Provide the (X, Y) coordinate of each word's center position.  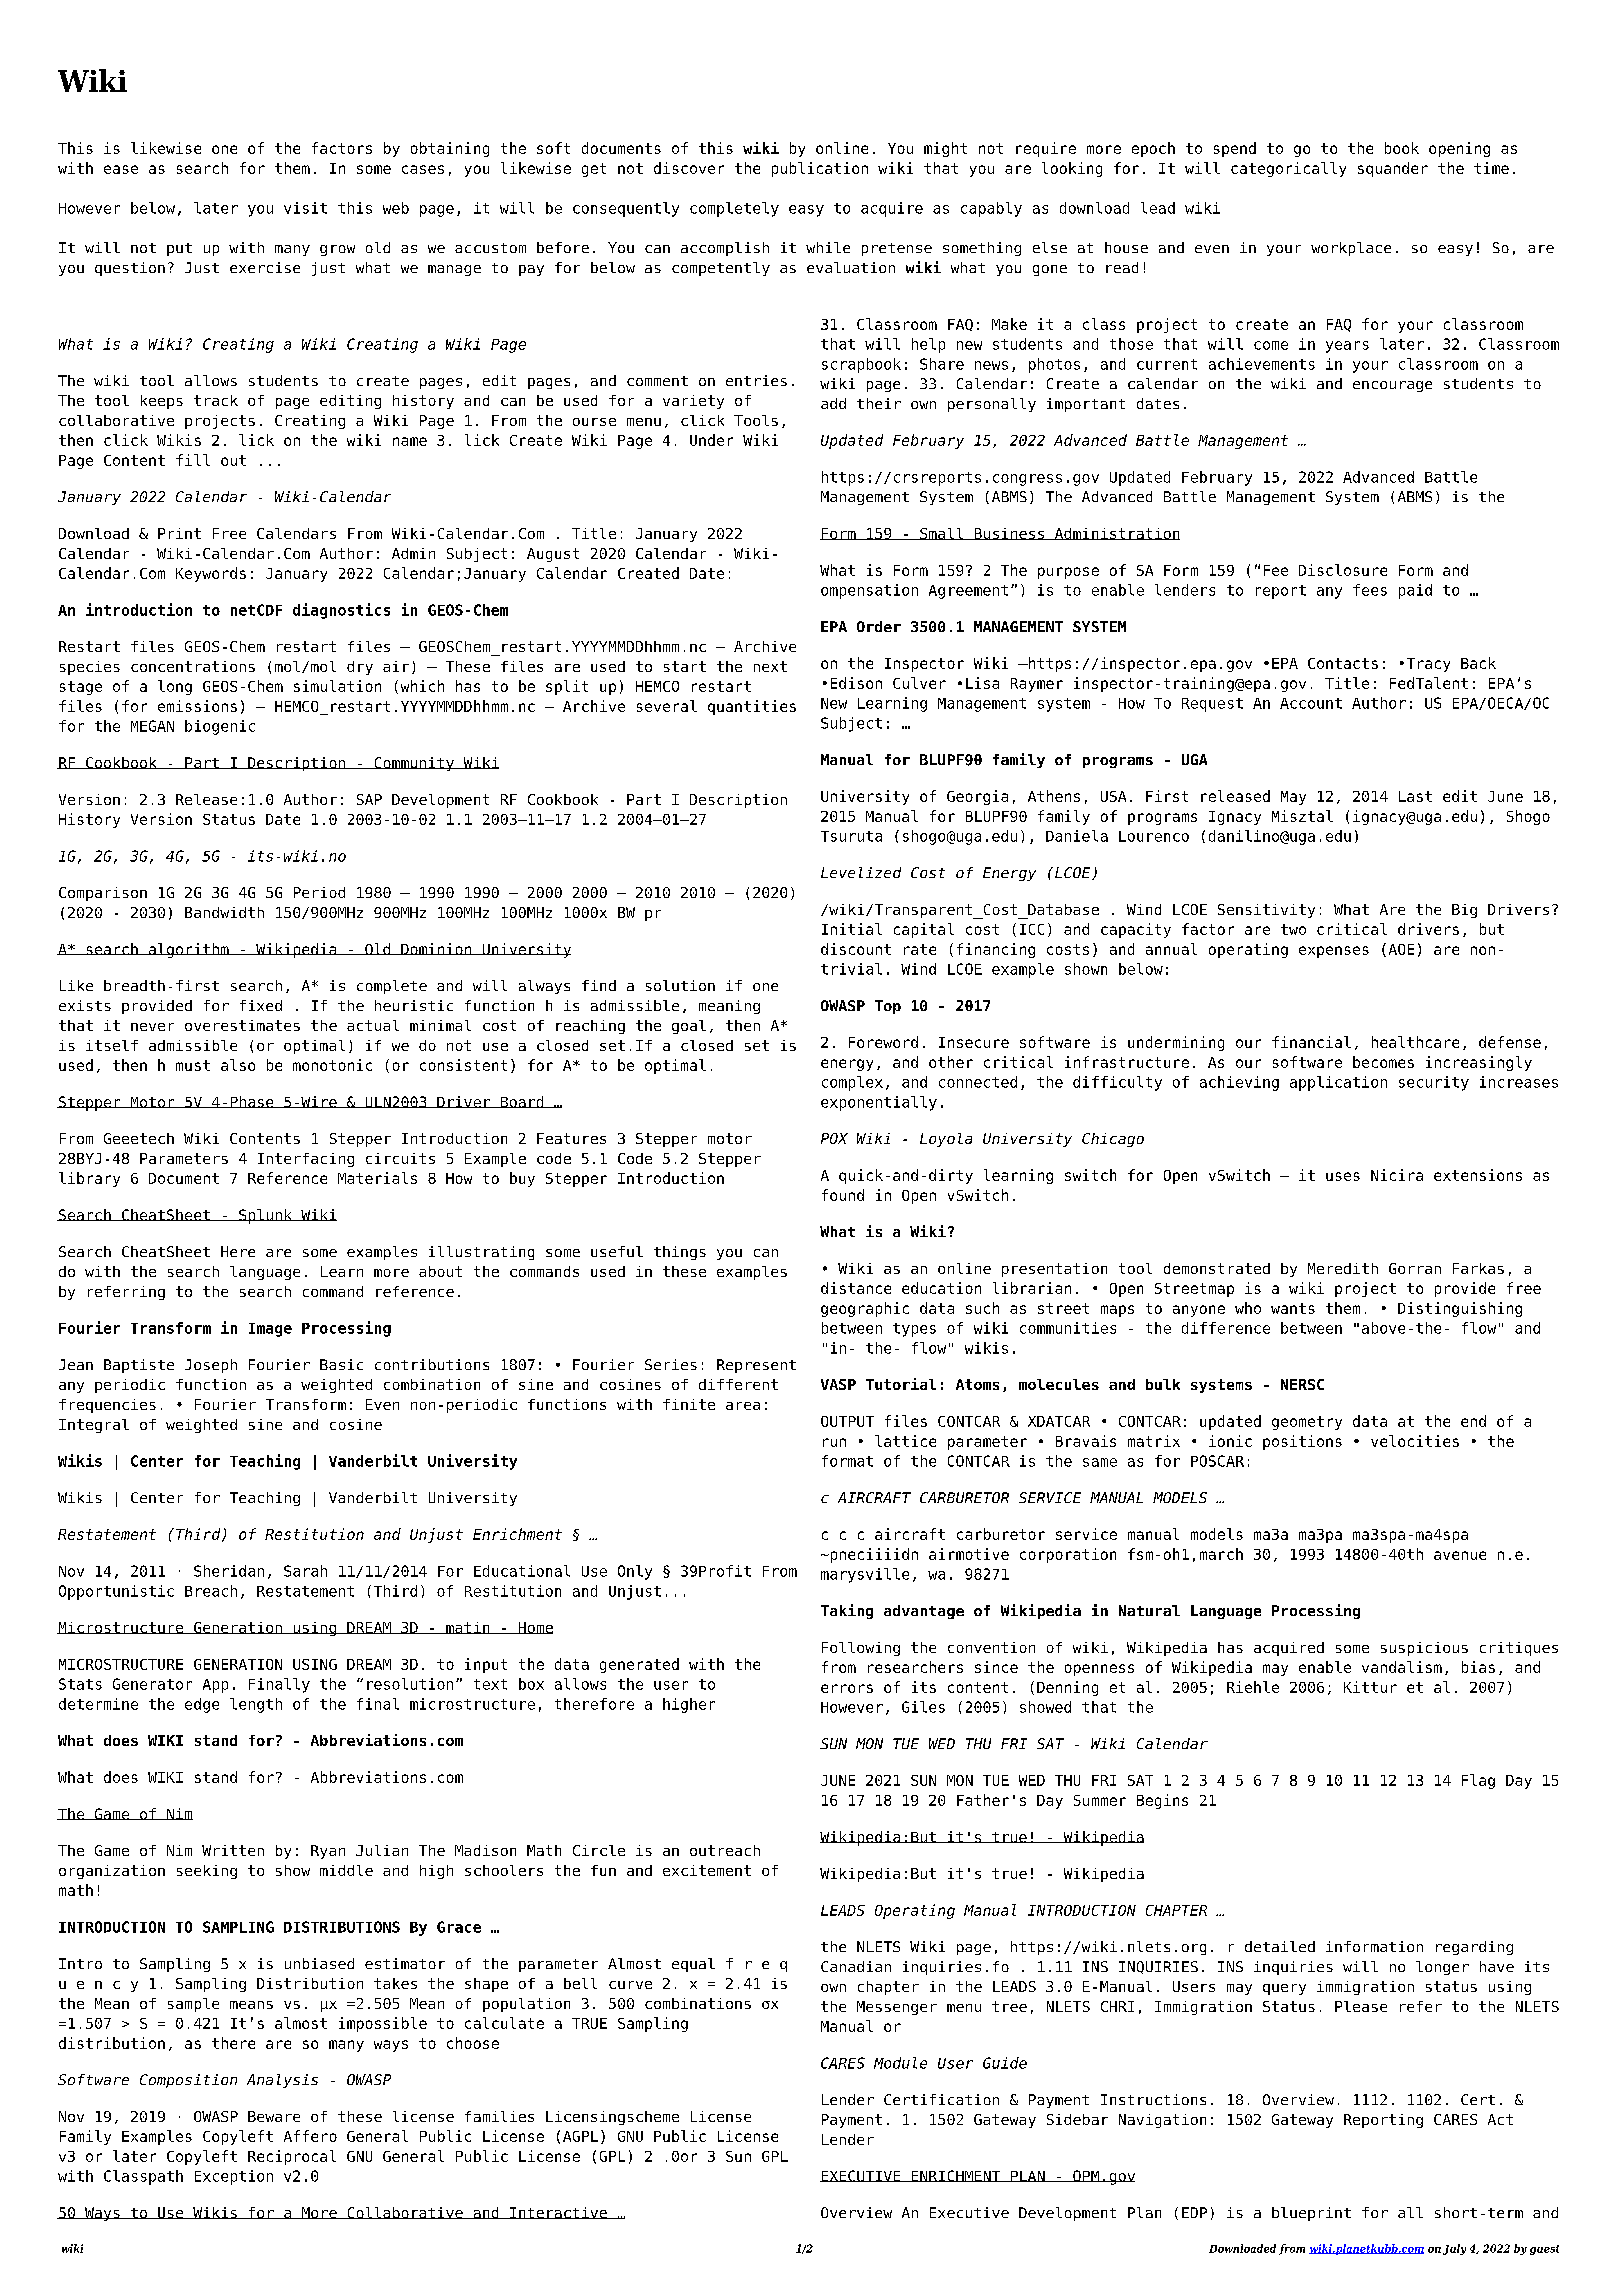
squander (1393, 169)
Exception (234, 2177)
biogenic (220, 727)
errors (847, 1688)
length (256, 1705)
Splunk (266, 1216)
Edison (856, 683)
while (828, 247)
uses (1343, 1176)
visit (305, 208)
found (843, 1195)
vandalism (1402, 1667)
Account (1311, 703)
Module (900, 2063)
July (1454, 2249)
